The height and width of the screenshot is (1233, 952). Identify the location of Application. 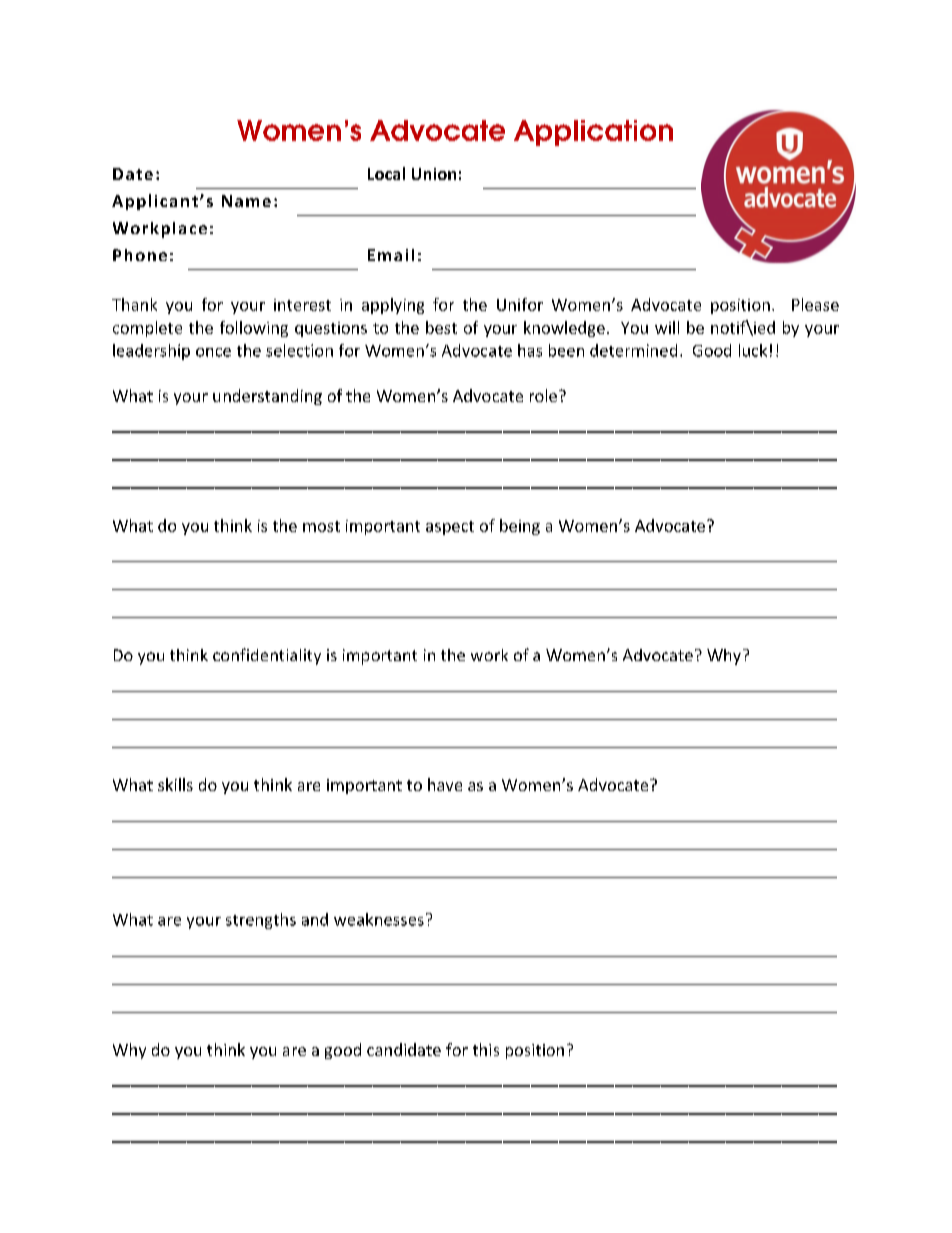
(593, 133).
